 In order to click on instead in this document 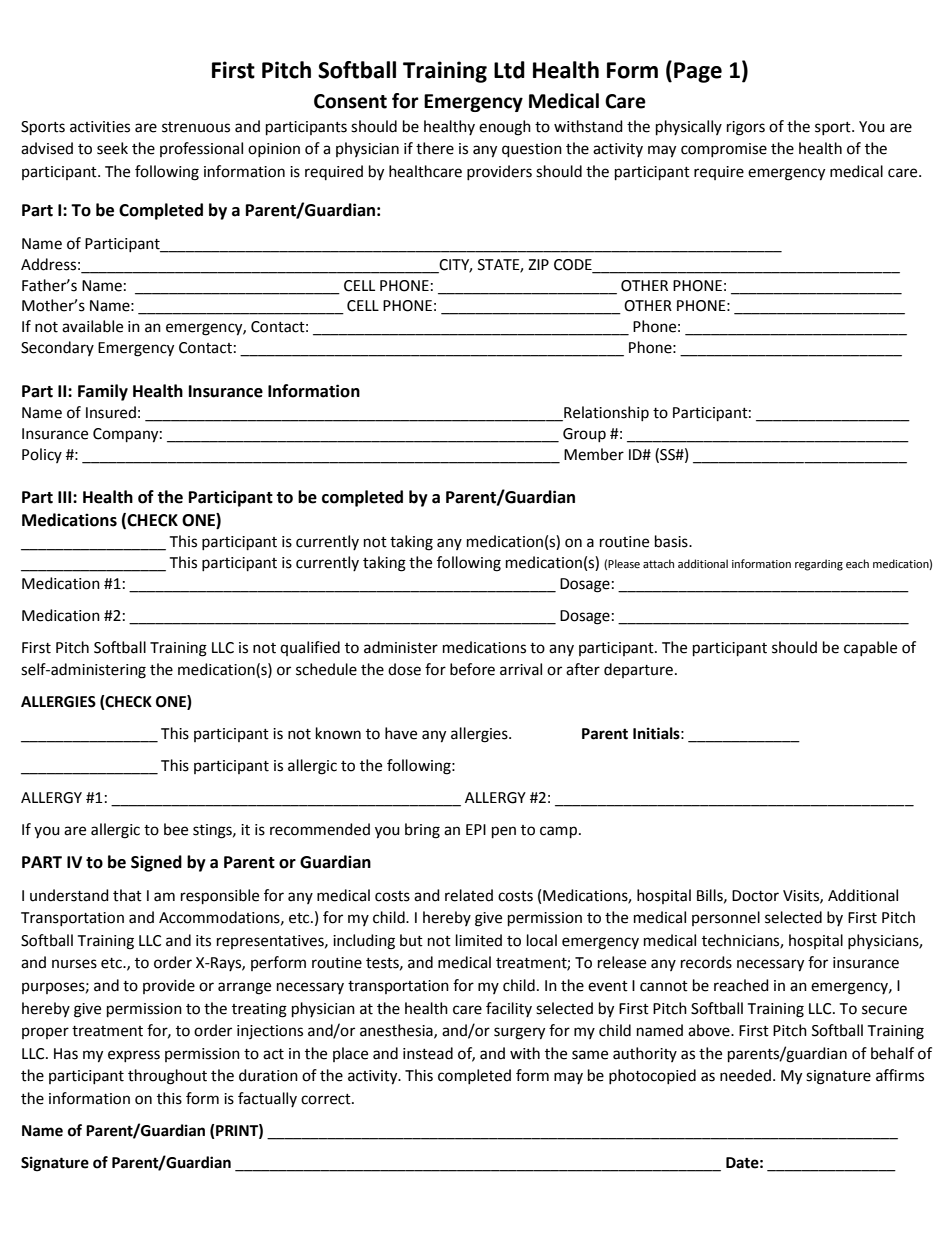, I will do `click(428, 1053)`.
